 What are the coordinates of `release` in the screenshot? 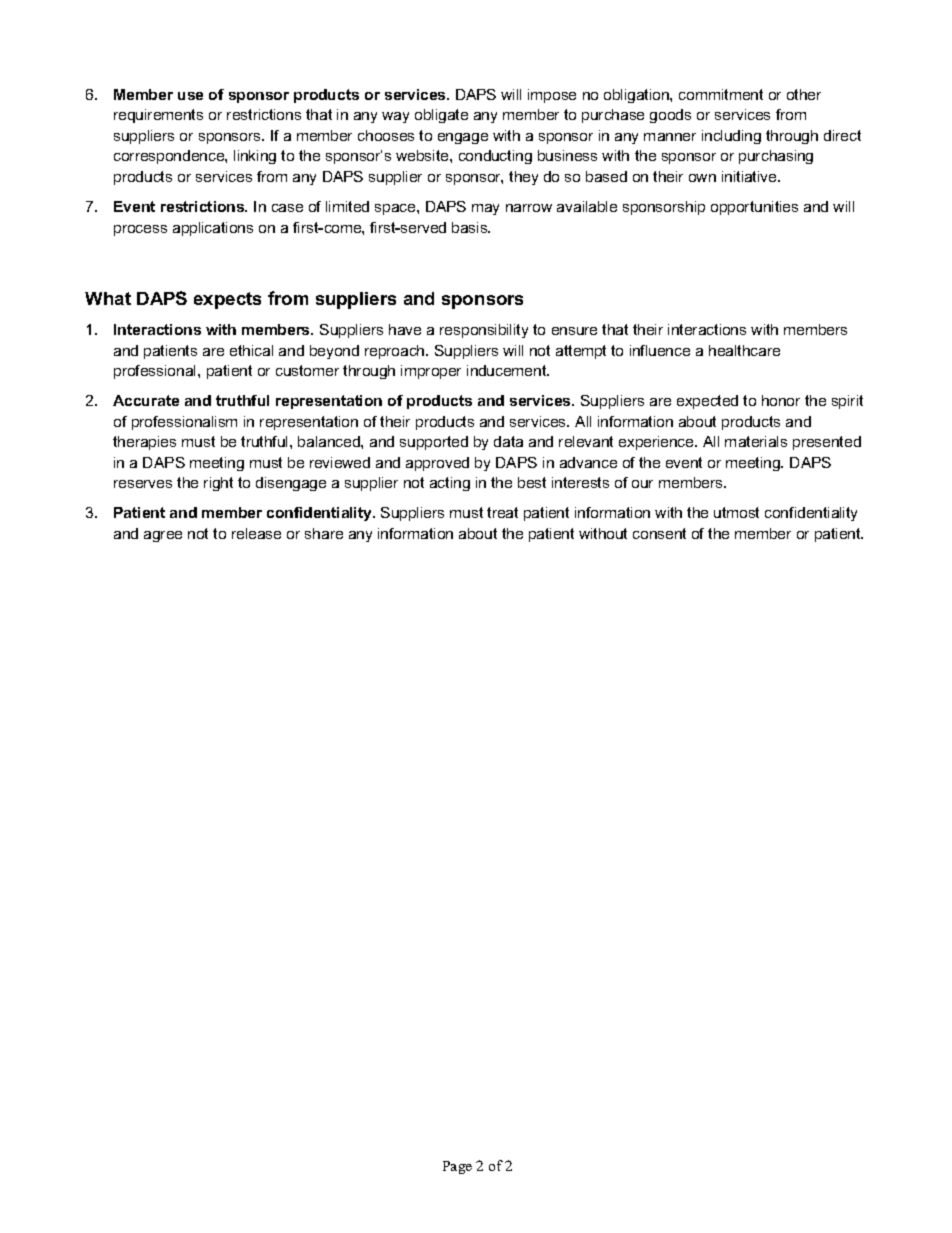 It's located at (256, 533).
